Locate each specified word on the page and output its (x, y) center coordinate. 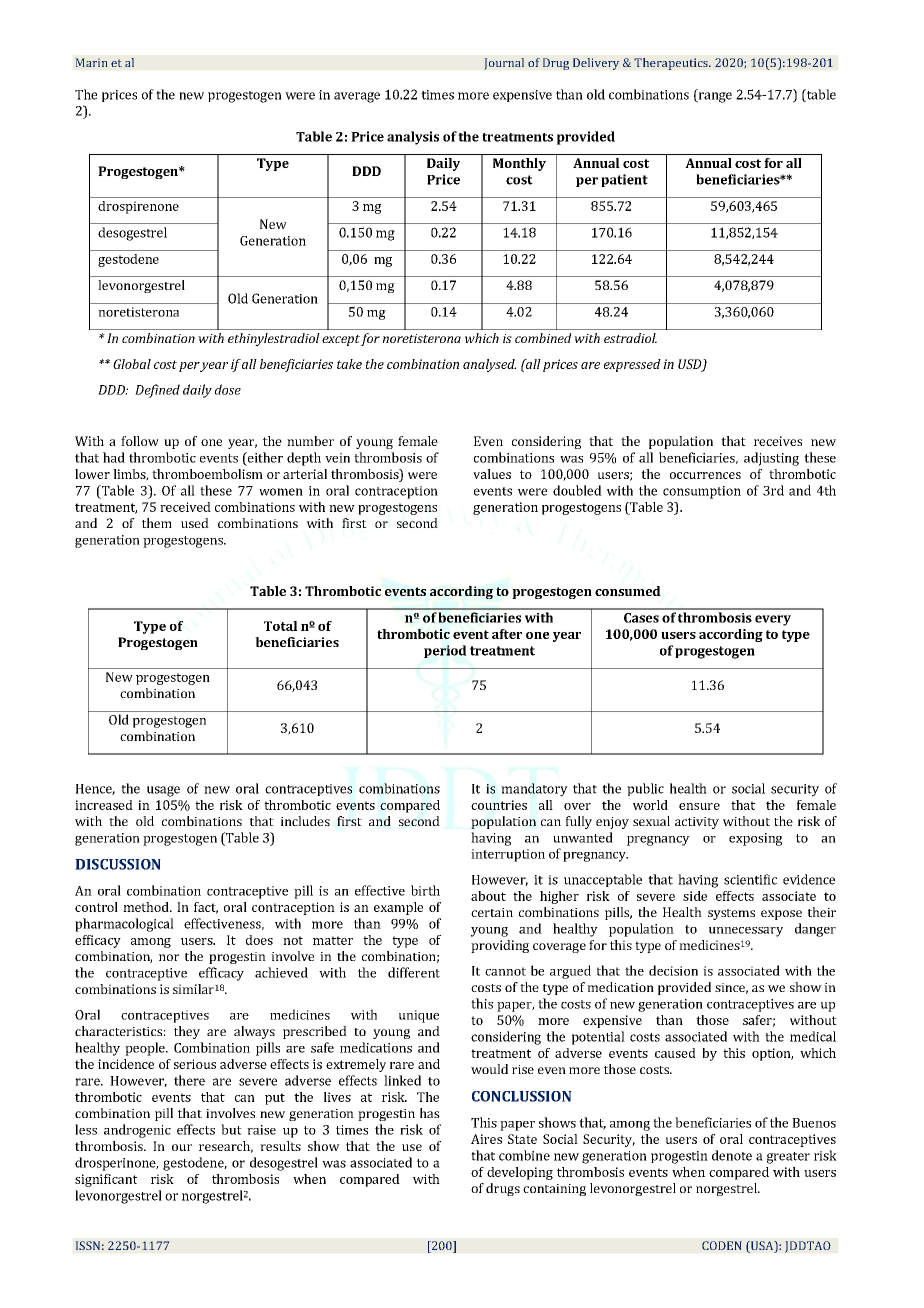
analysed (489, 365)
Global (132, 364)
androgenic (137, 1131)
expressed (632, 365)
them (157, 523)
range (714, 96)
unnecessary (746, 932)
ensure (699, 806)
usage (163, 791)
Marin (91, 62)
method (147, 907)
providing (500, 946)
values (492, 474)
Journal (504, 64)
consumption (702, 492)
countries (499, 805)
